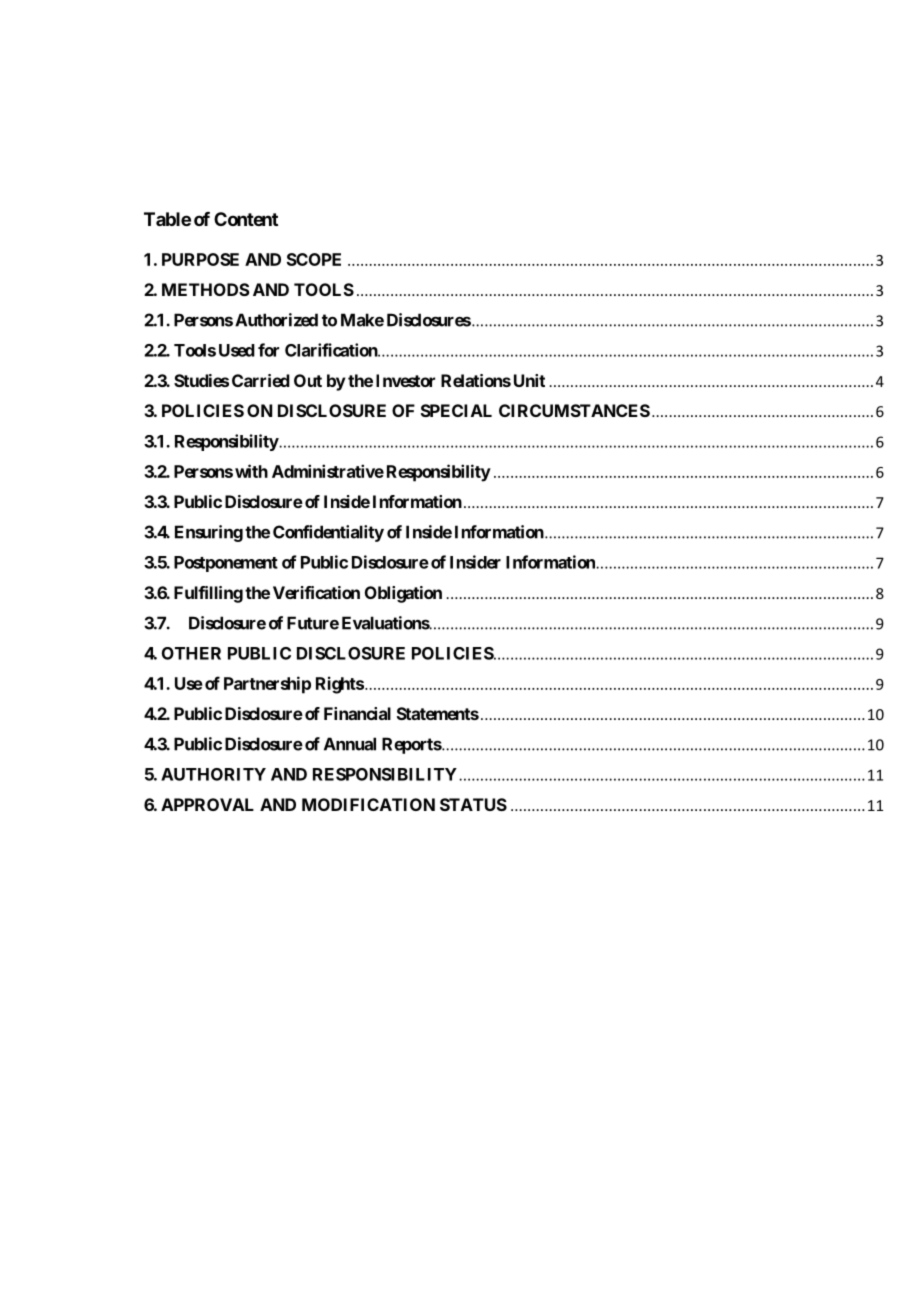  What do you see at coordinates (314, 259) in the screenshot?
I see `SCOPE` at bounding box center [314, 259].
